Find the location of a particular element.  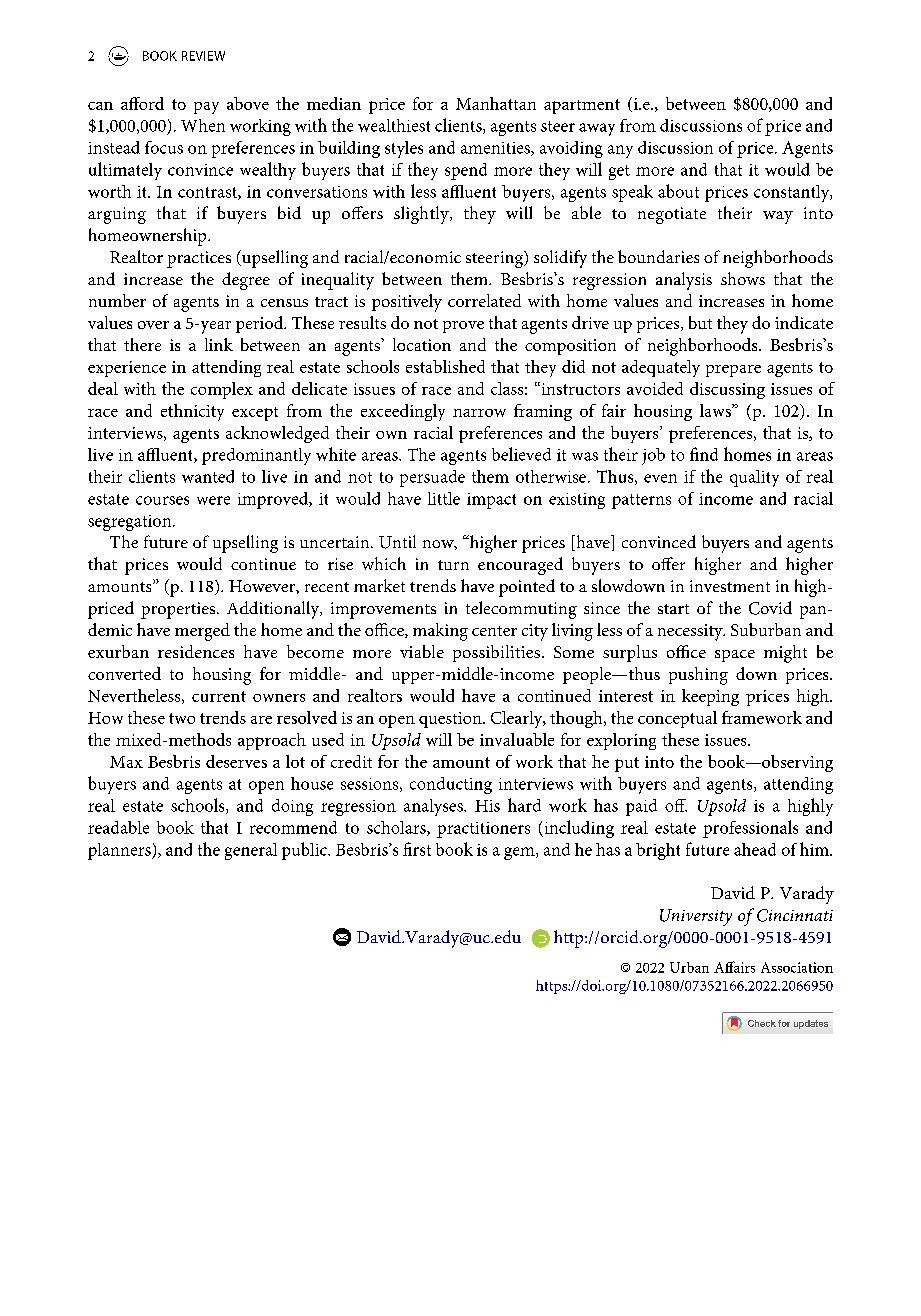

two is located at coordinates (182, 718).
